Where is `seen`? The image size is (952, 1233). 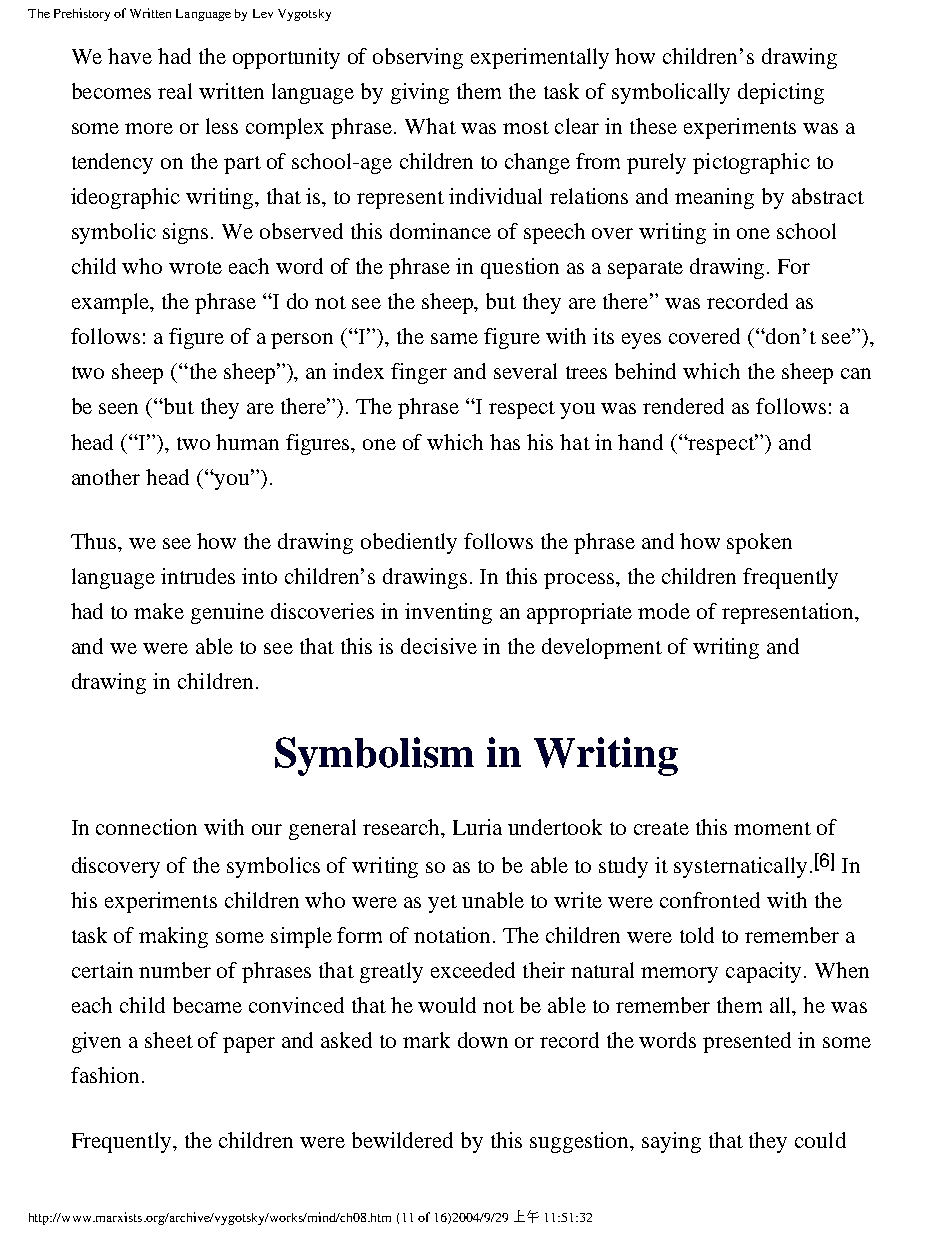 seen is located at coordinates (118, 408).
